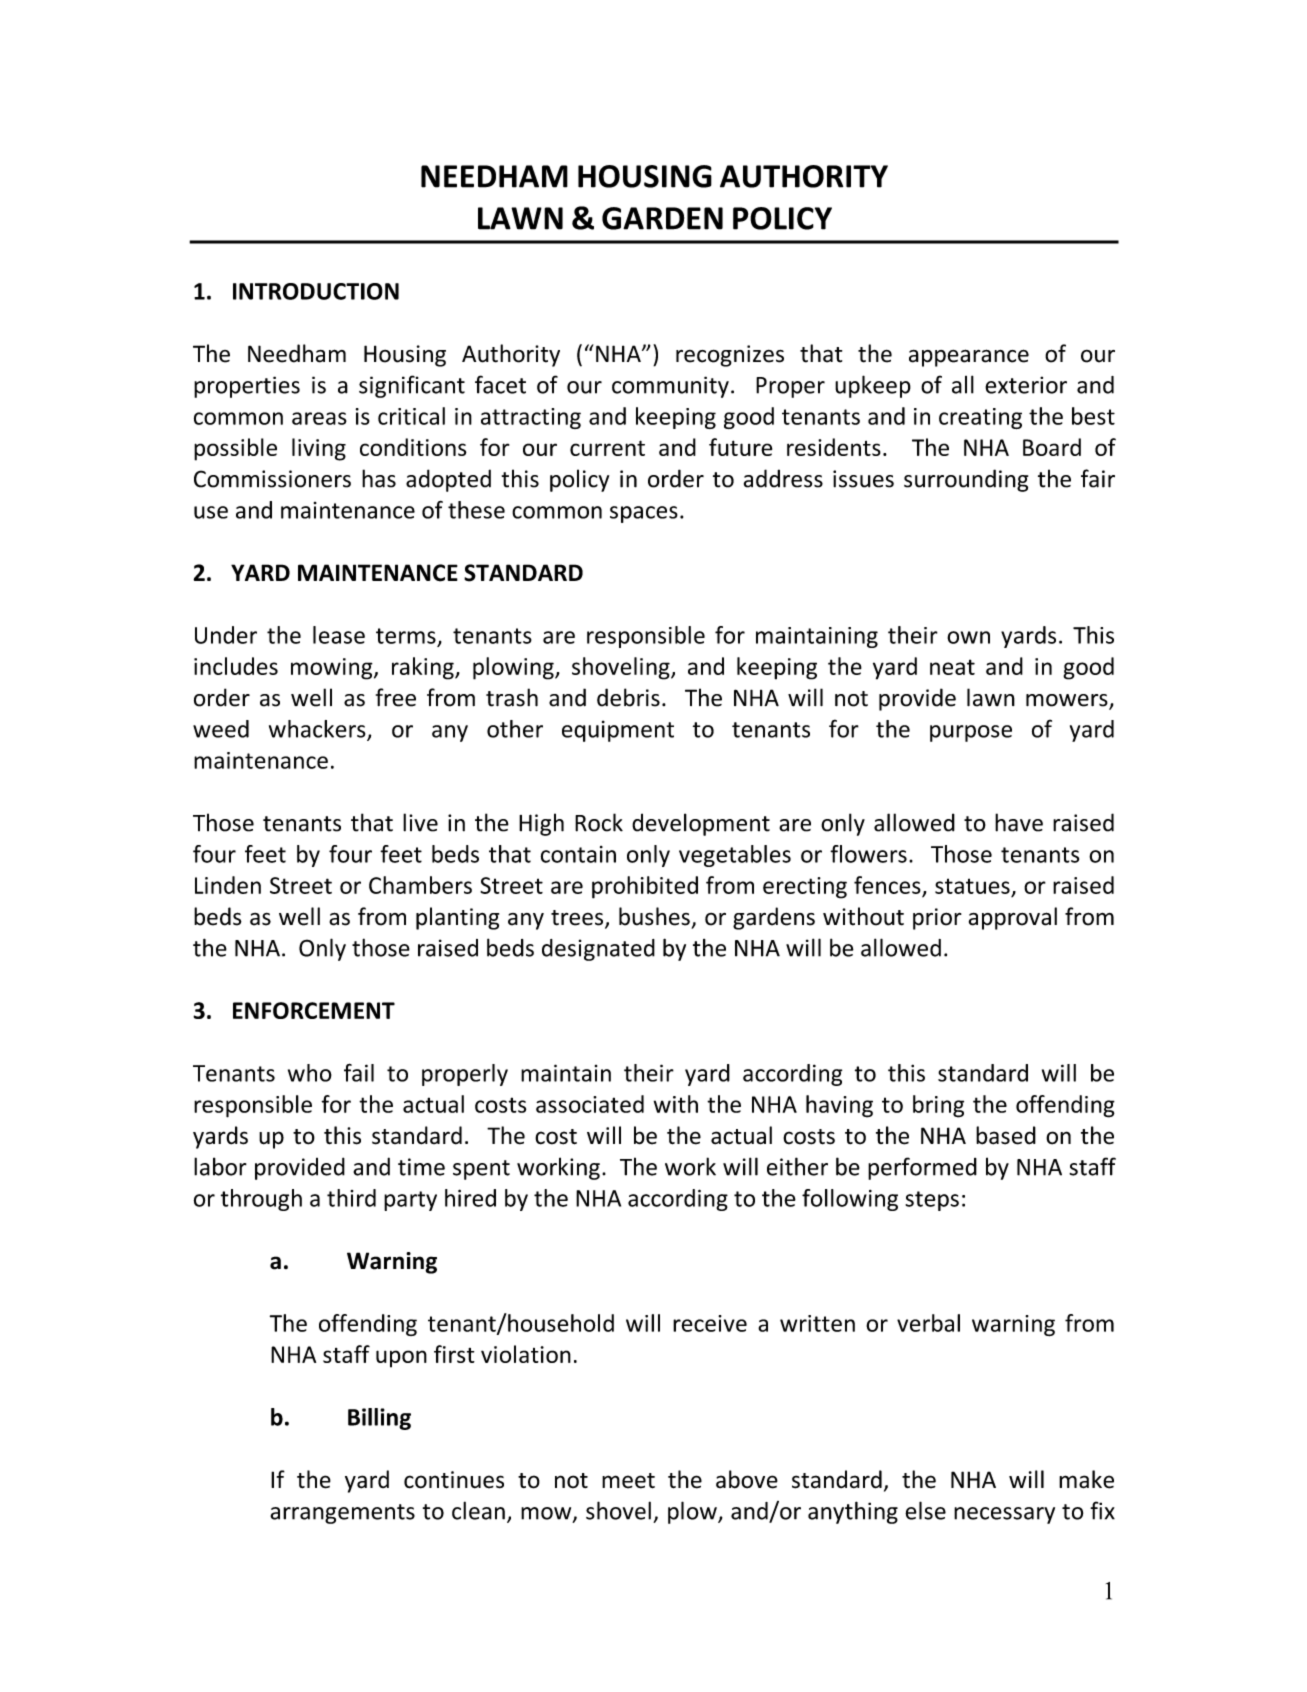  Describe the element at coordinates (968, 637) in the screenshot. I see `own` at that location.
